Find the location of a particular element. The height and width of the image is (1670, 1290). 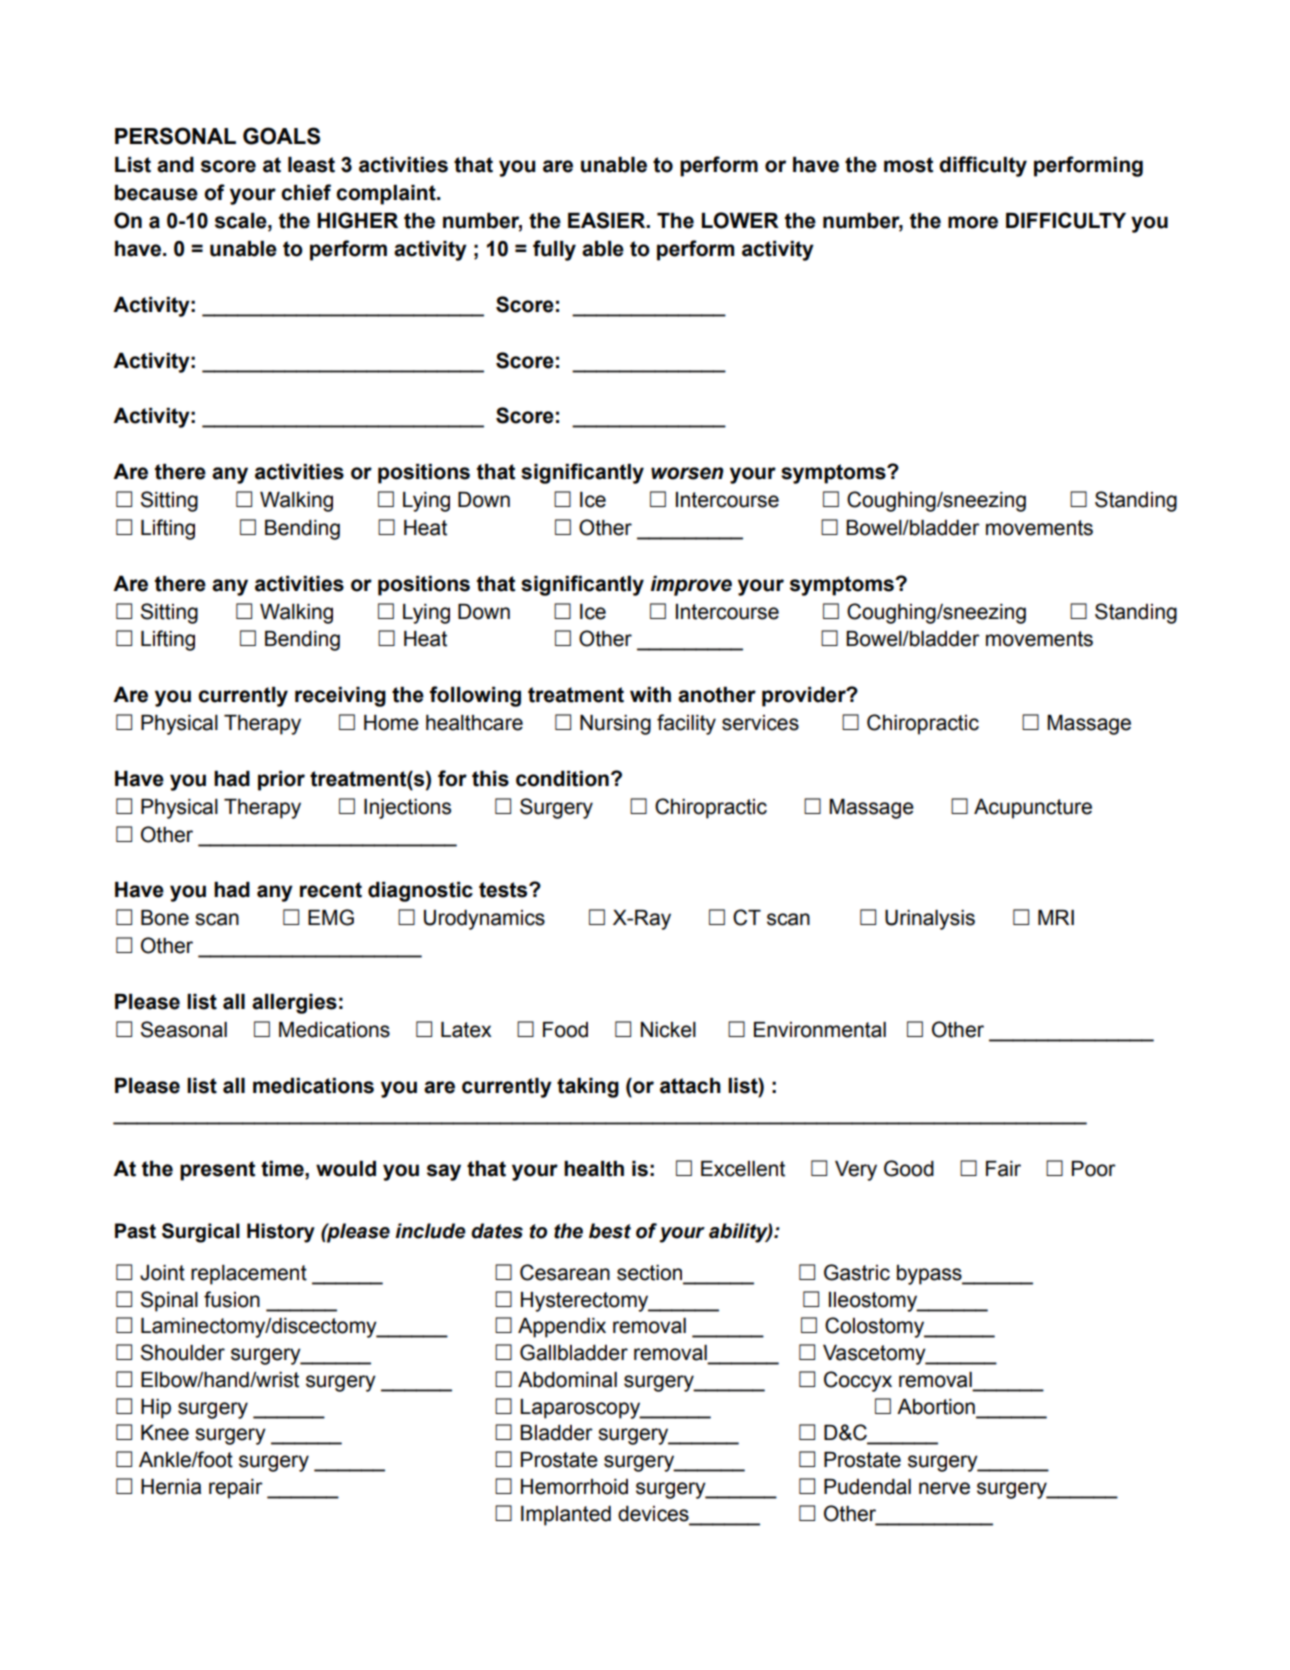

more is located at coordinates (973, 222).
